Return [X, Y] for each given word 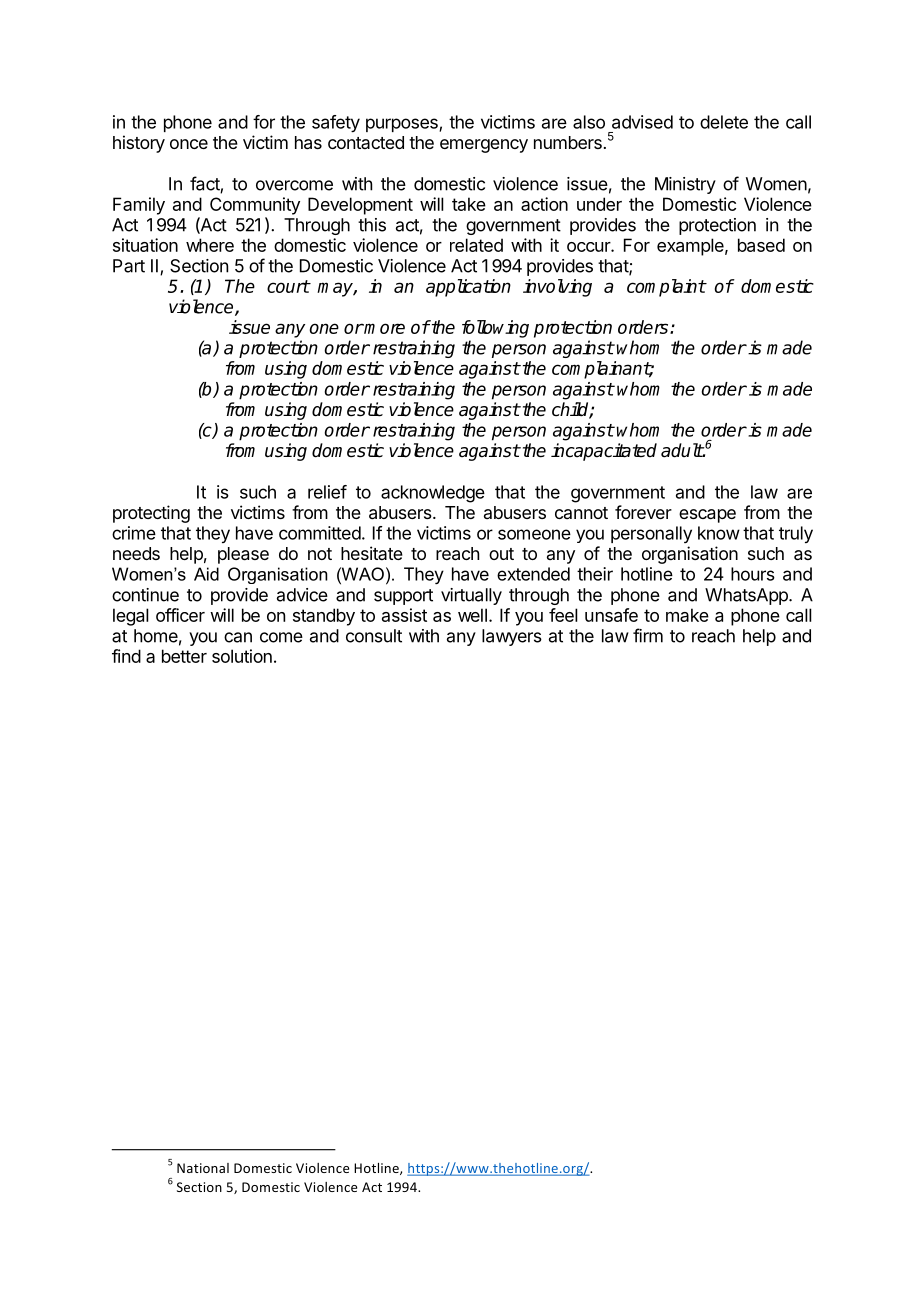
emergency [484, 146]
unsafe [611, 615]
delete [724, 122]
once [189, 144]
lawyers [512, 637]
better [184, 656]
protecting [151, 514]
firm [648, 635]
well [472, 615]
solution [242, 656]
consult [374, 636]
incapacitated [604, 452]
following [495, 329]
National [203, 1168]
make [687, 615]
